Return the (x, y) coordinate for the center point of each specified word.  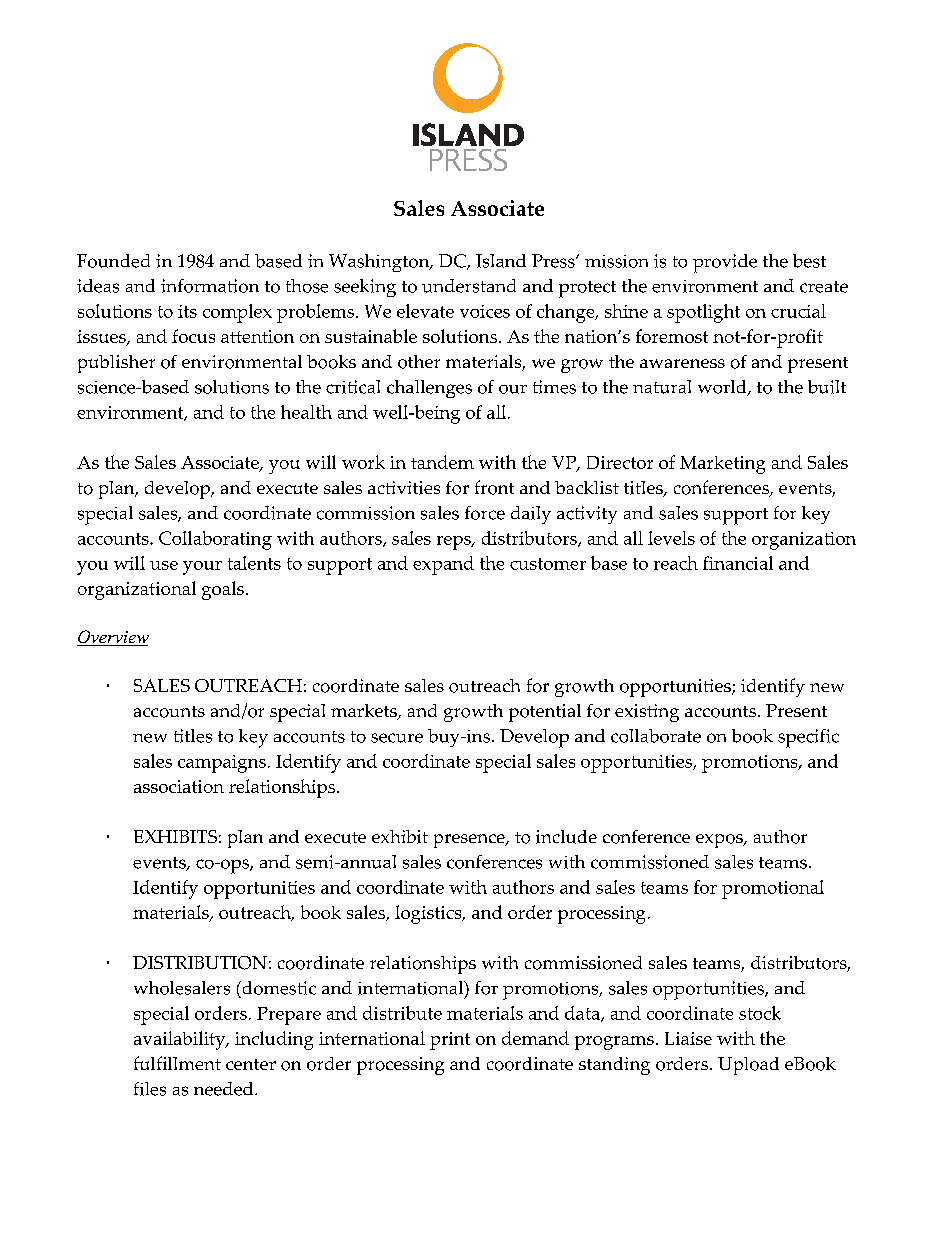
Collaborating (215, 540)
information (210, 286)
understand (469, 286)
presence (470, 841)
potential (545, 713)
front (494, 487)
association (179, 786)
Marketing (722, 465)
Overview (113, 638)
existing (647, 713)
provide (725, 263)
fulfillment (177, 1063)
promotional (773, 889)
